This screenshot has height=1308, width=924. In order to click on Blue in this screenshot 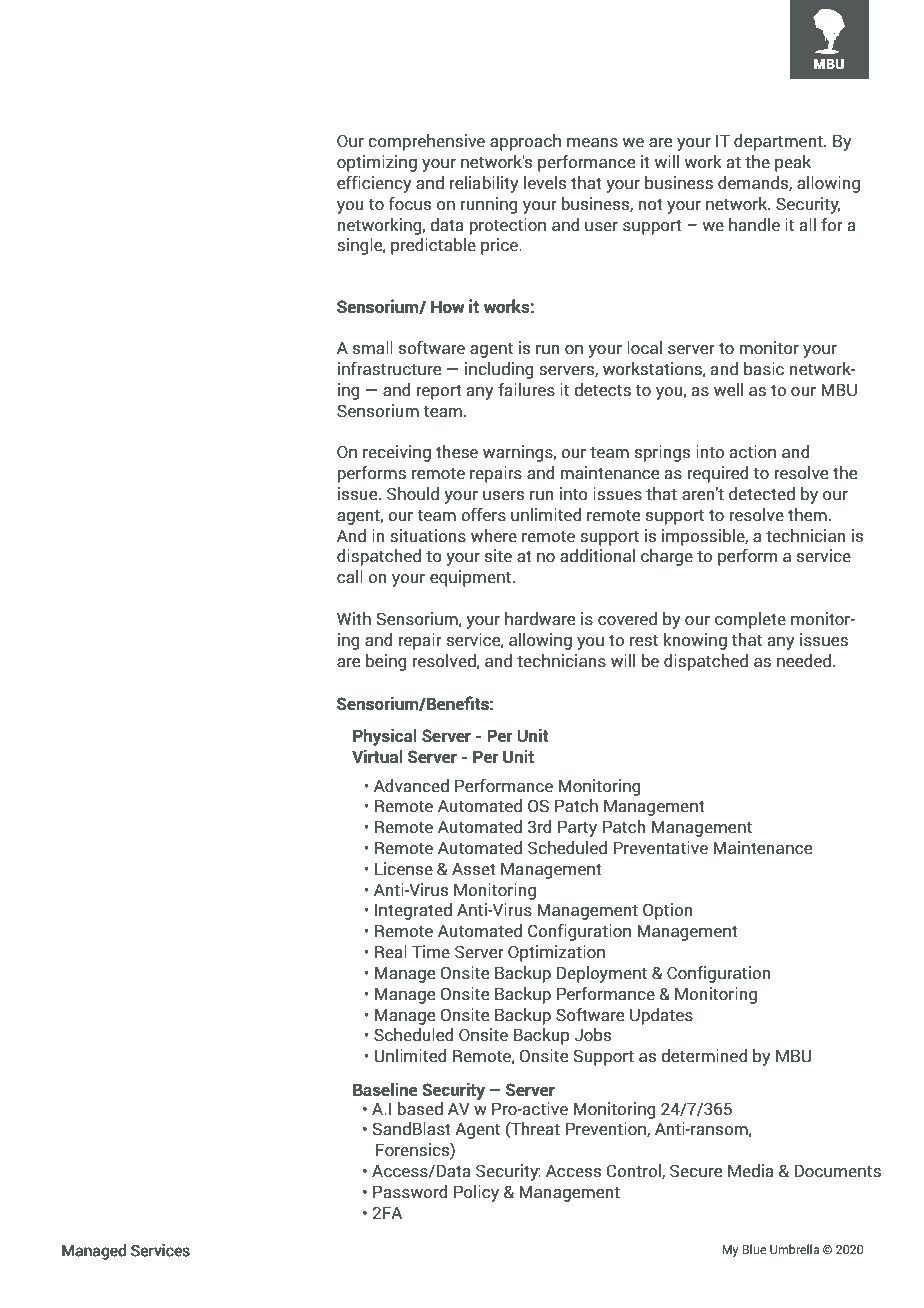, I will do `click(754, 1249)`.
